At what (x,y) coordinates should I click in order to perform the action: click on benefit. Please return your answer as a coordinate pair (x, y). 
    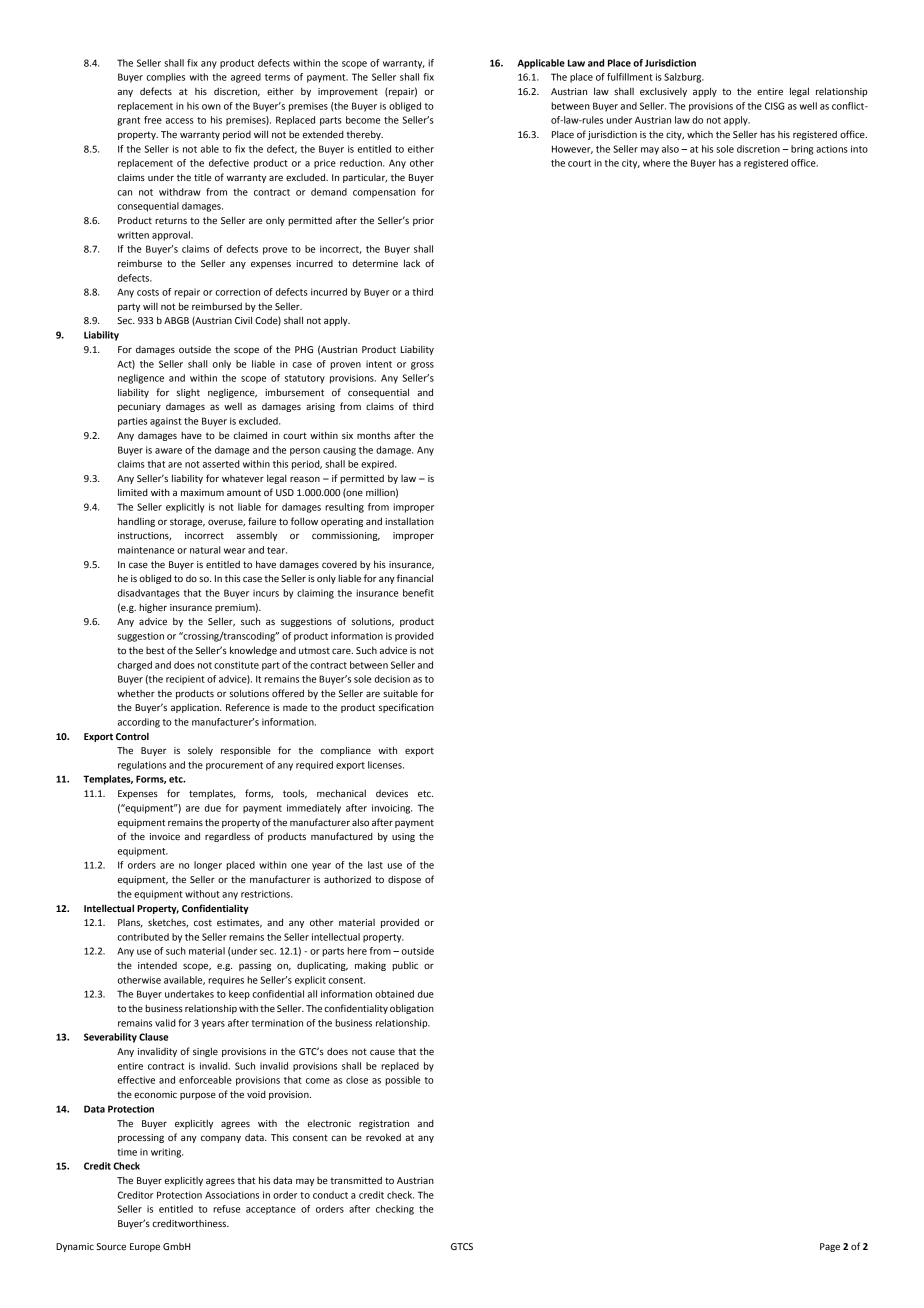
    Looking at the image, I should click on (418, 593).
